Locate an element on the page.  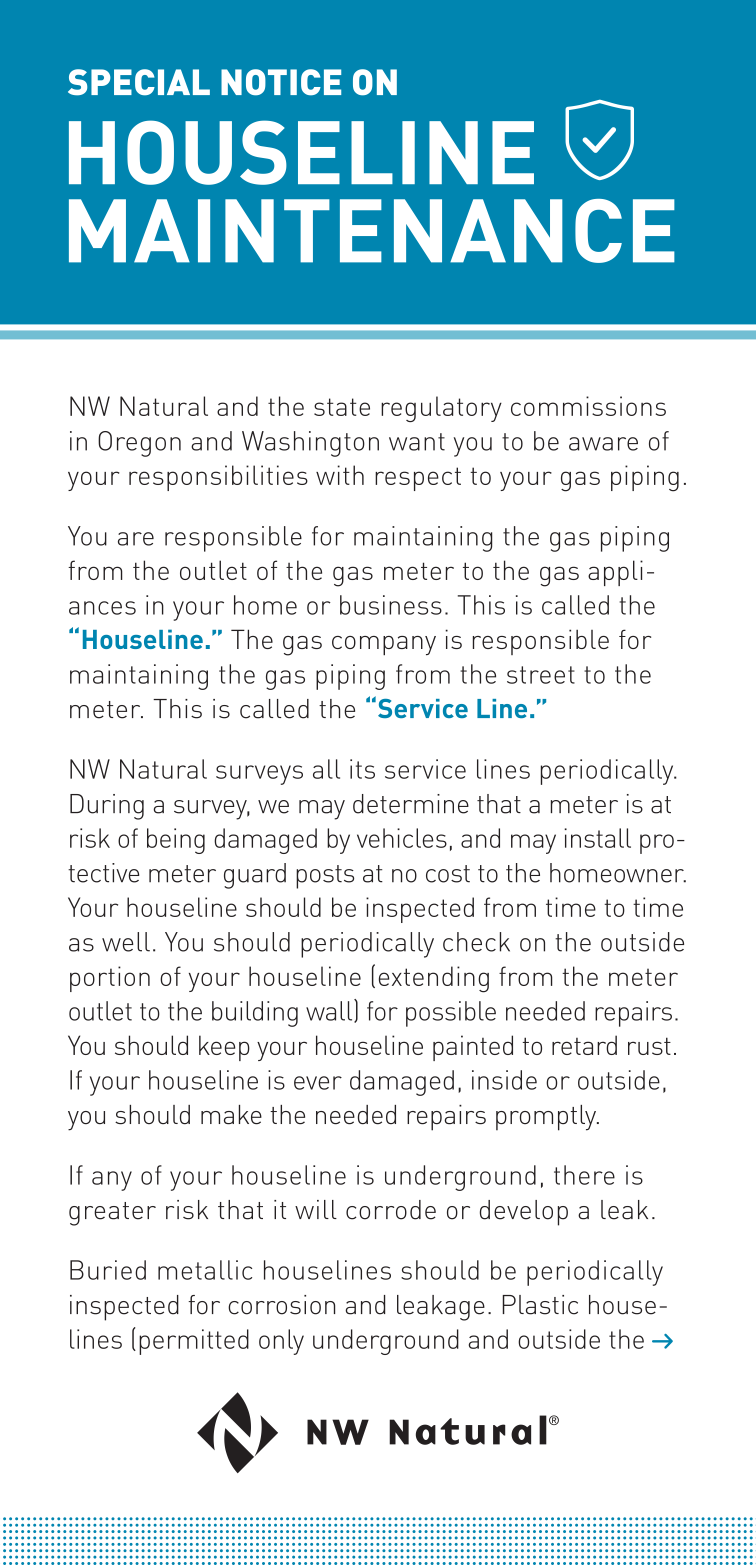
promptly is located at coordinates (547, 1118).
